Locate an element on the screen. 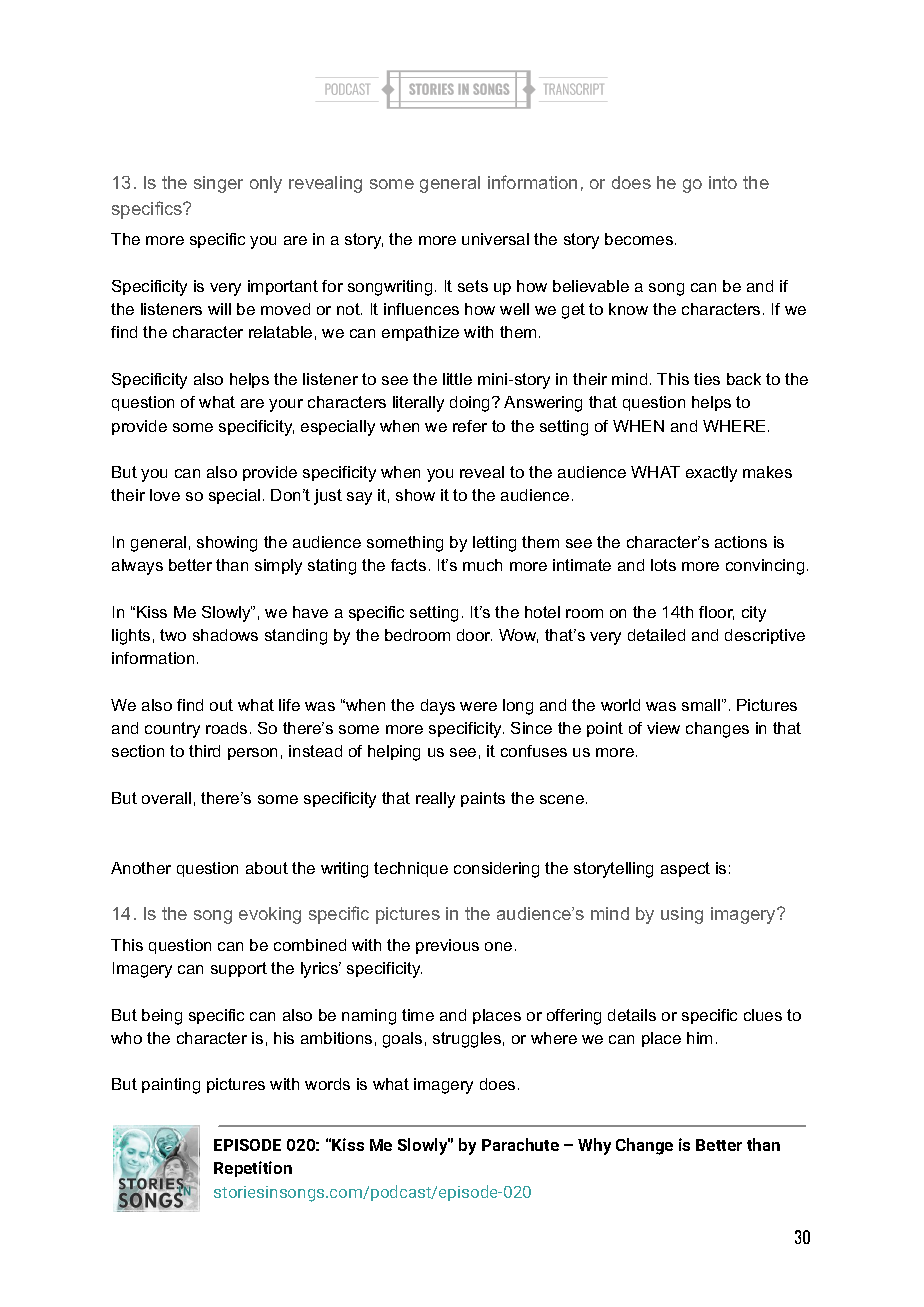  detailed is located at coordinates (656, 635).
